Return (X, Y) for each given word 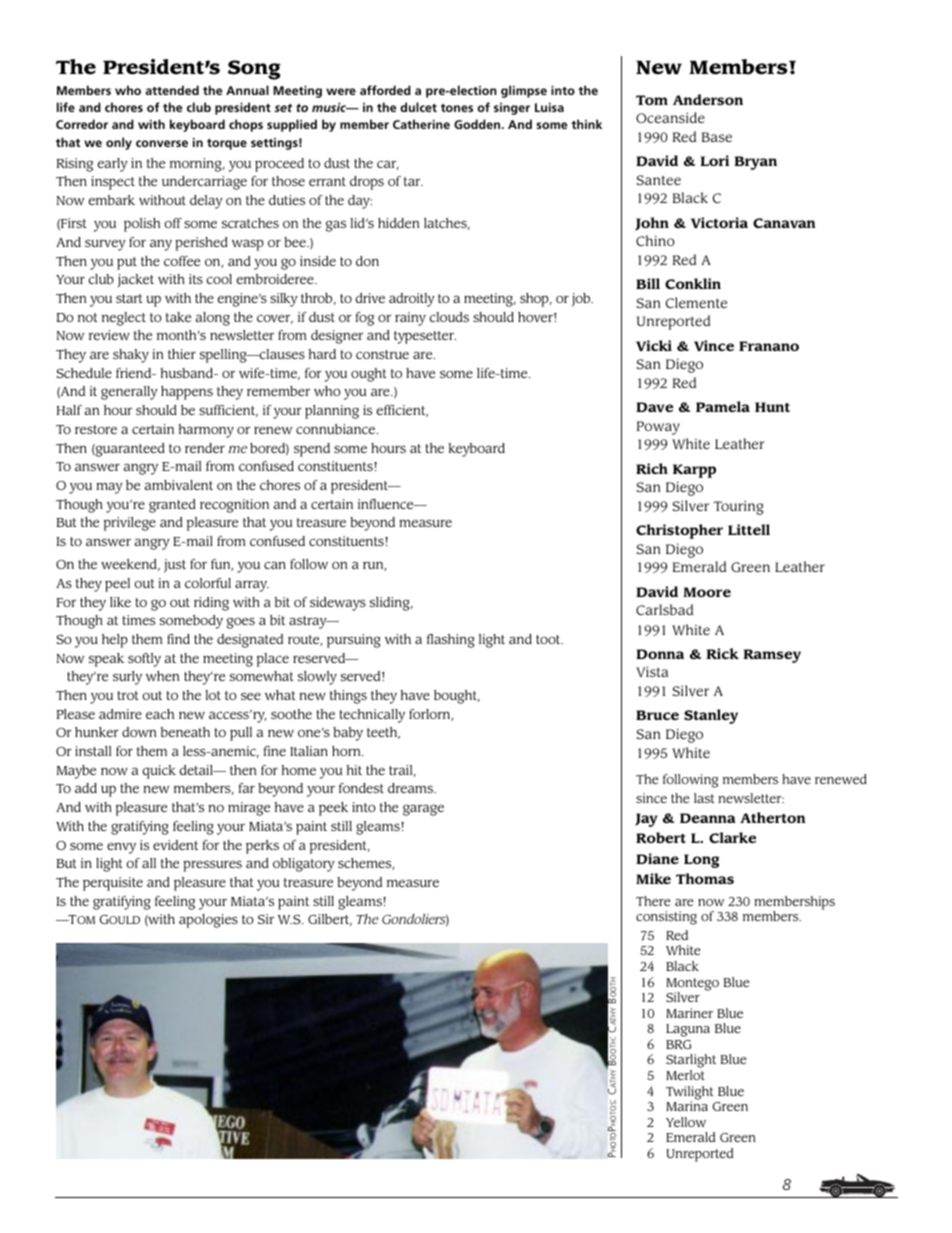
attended (172, 90)
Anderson (708, 99)
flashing (451, 641)
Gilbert (330, 920)
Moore (707, 592)
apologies (208, 921)
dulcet (418, 107)
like (120, 602)
